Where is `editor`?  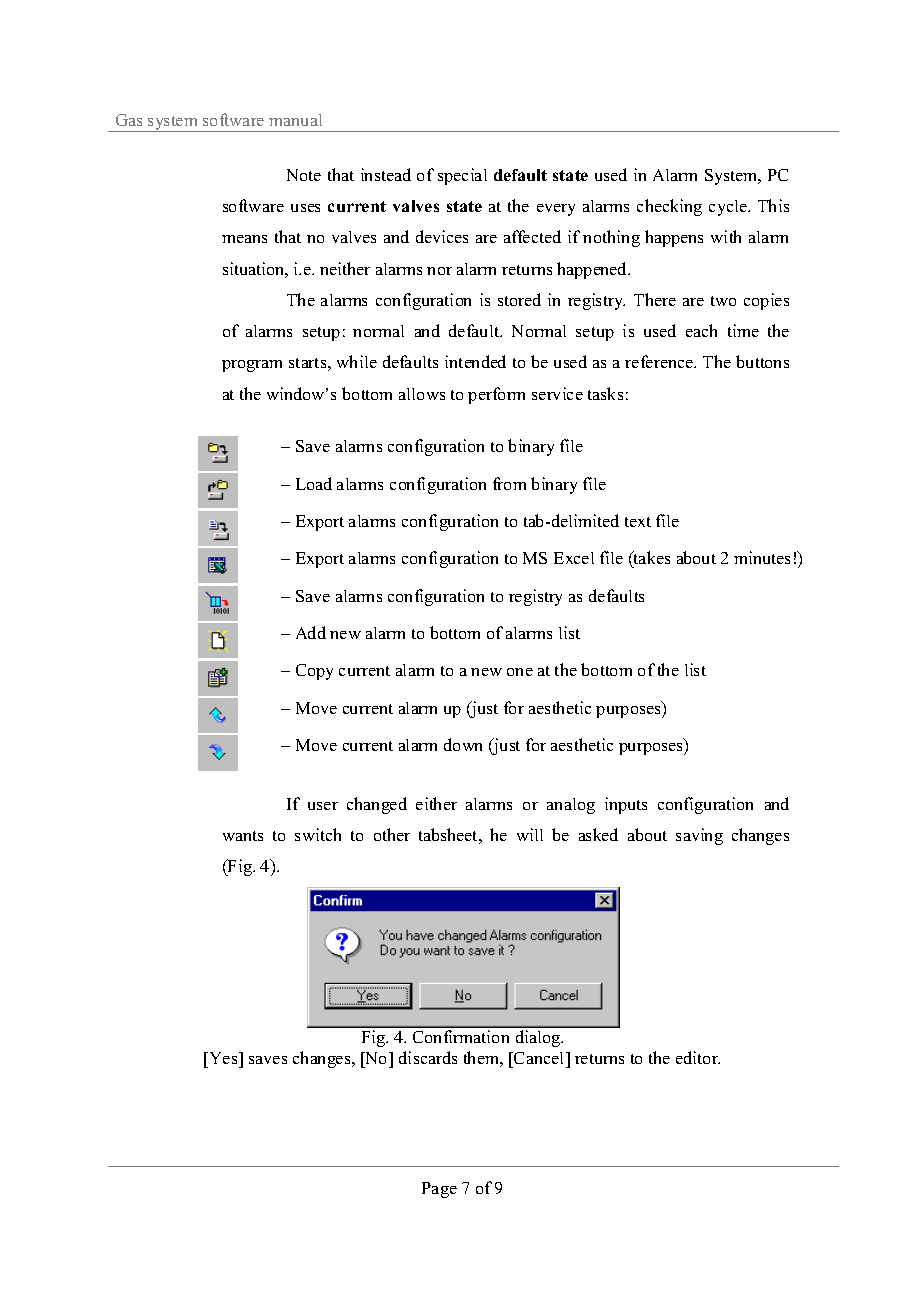 editor is located at coordinates (698, 1057).
